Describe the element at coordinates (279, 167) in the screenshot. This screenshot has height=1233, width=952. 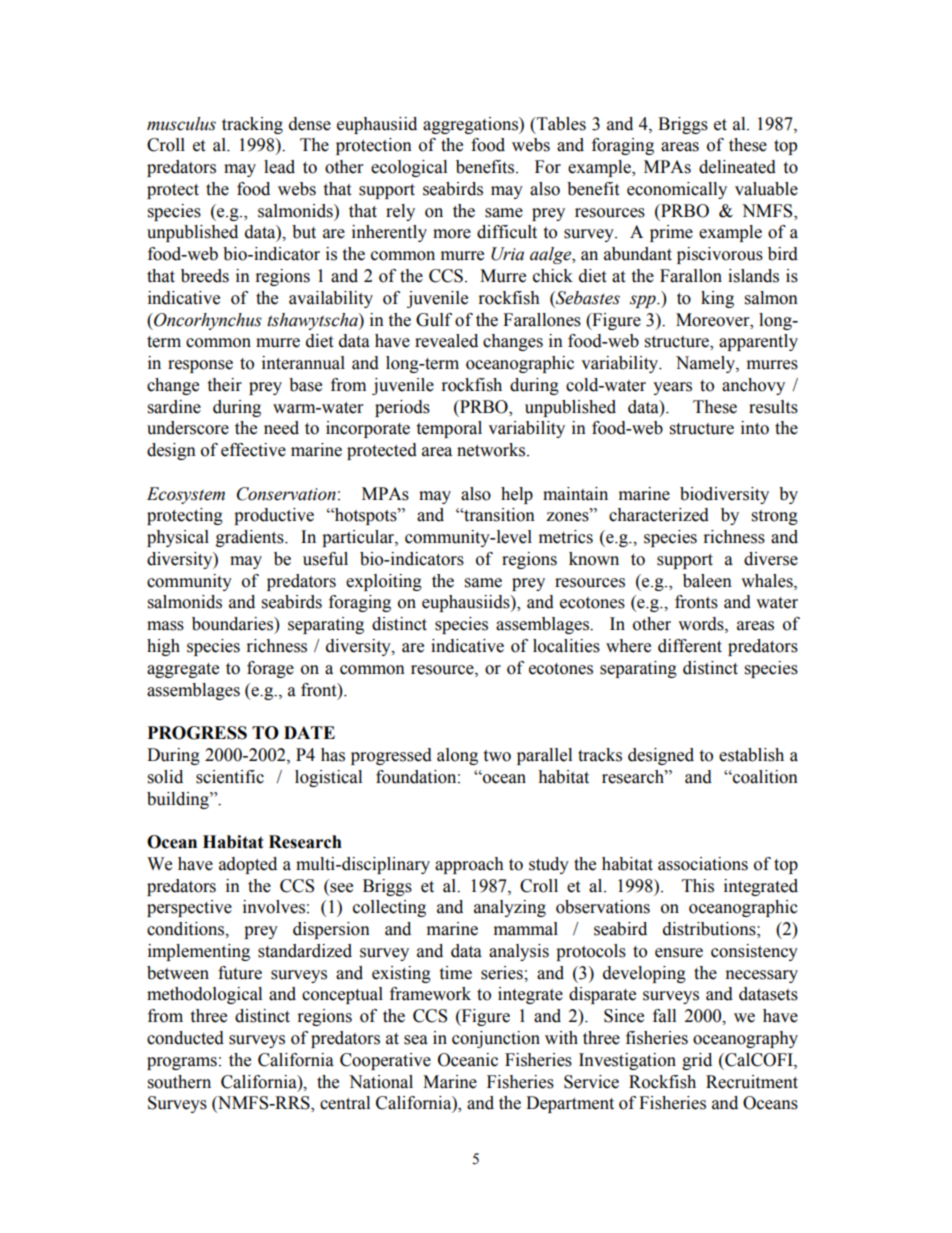
I see `lead` at that location.
